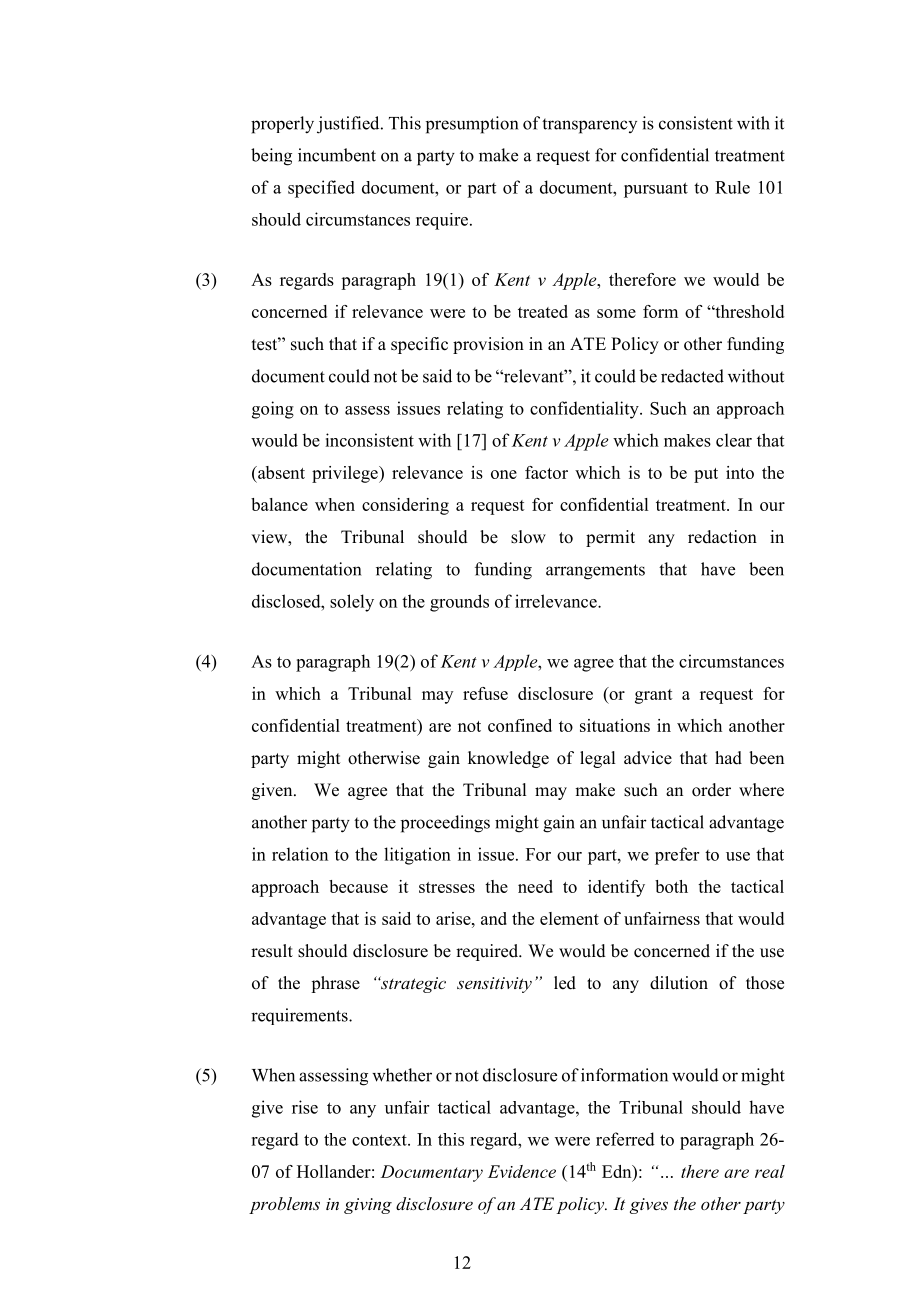  Describe the element at coordinates (337, 155) in the image. I see `incumbent` at that location.
